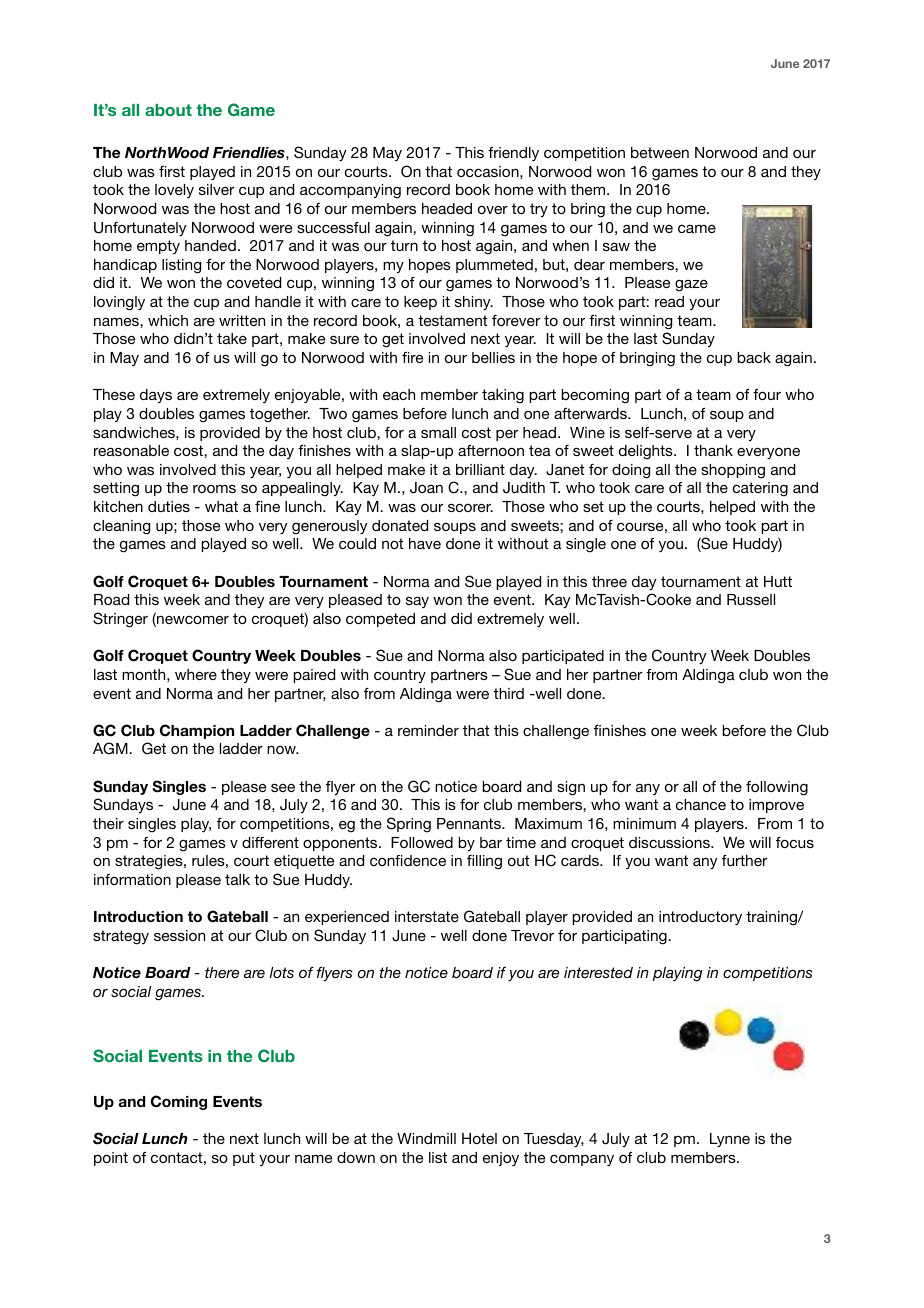 The width and height of the image is (924, 1308). Describe the element at coordinates (417, 602) in the image. I see `say` at that location.
